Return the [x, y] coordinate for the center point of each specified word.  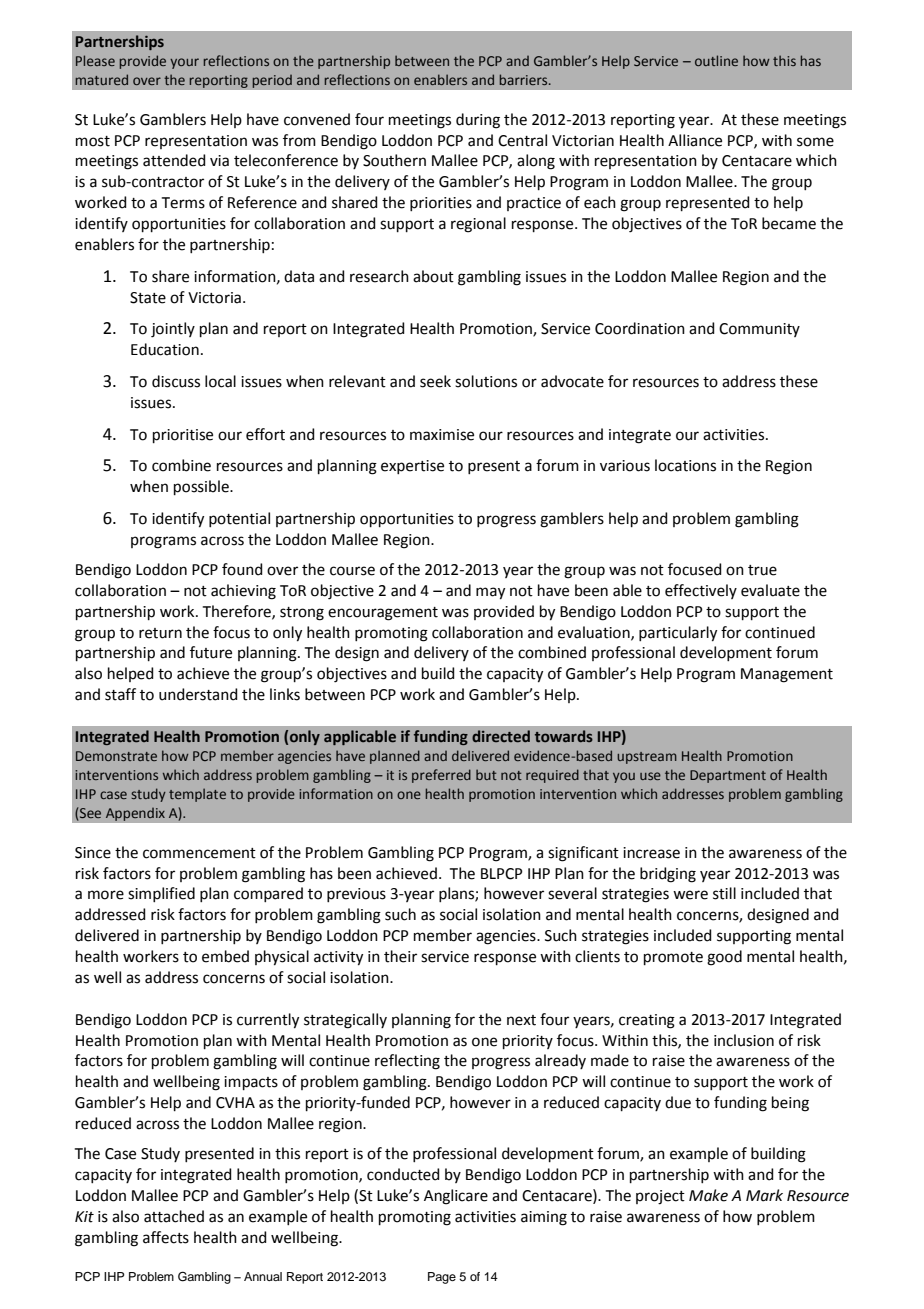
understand [198, 694]
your [184, 63]
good [724, 958]
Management [787, 675]
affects [166, 1237]
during [478, 121]
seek [435, 381]
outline [716, 60]
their [400, 956]
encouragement [383, 614]
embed [225, 956]
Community [759, 330]
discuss [176, 381]
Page [442, 1278]
